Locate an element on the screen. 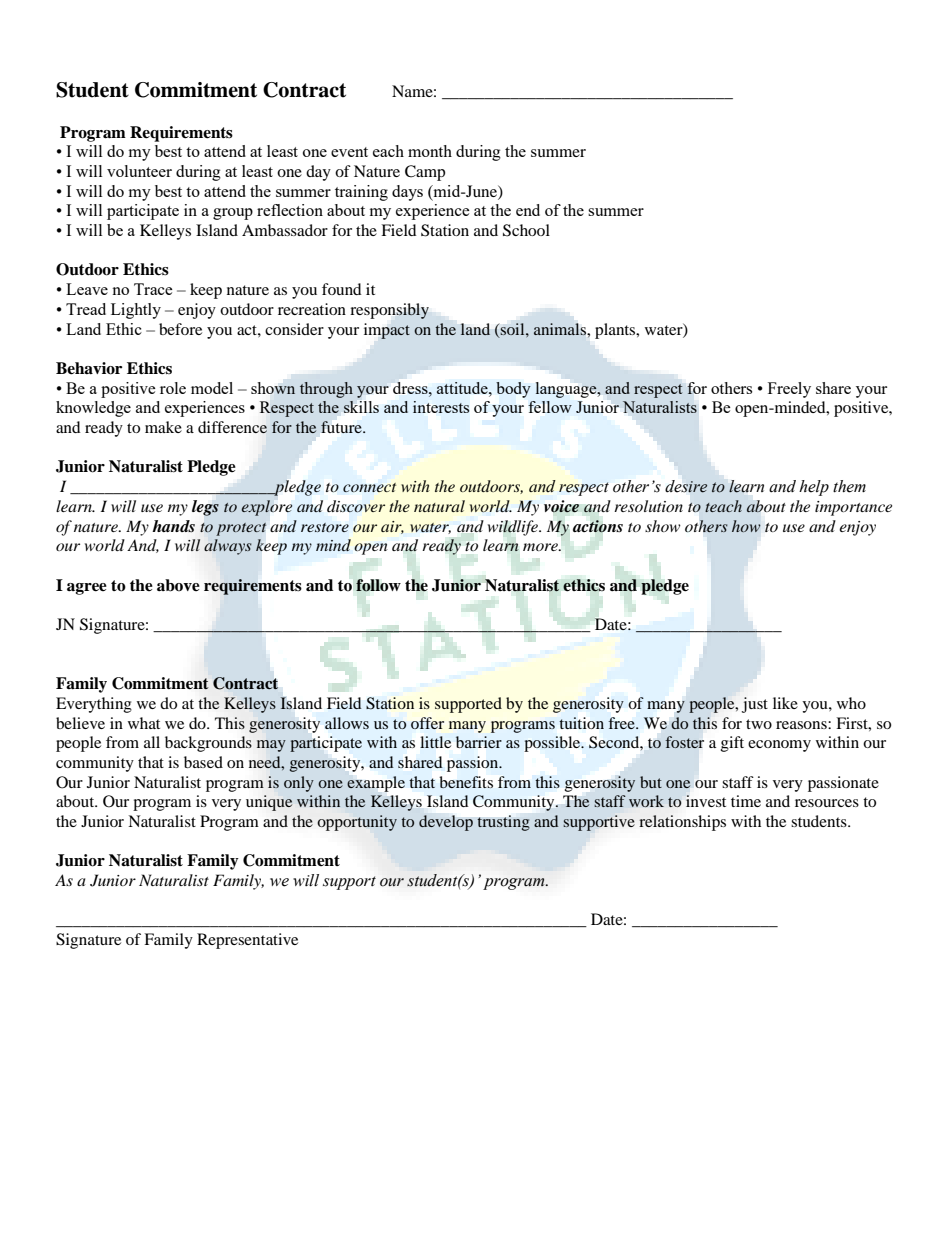 Image resolution: width=952 pixels, height=1233 pixels. help is located at coordinates (814, 488).
